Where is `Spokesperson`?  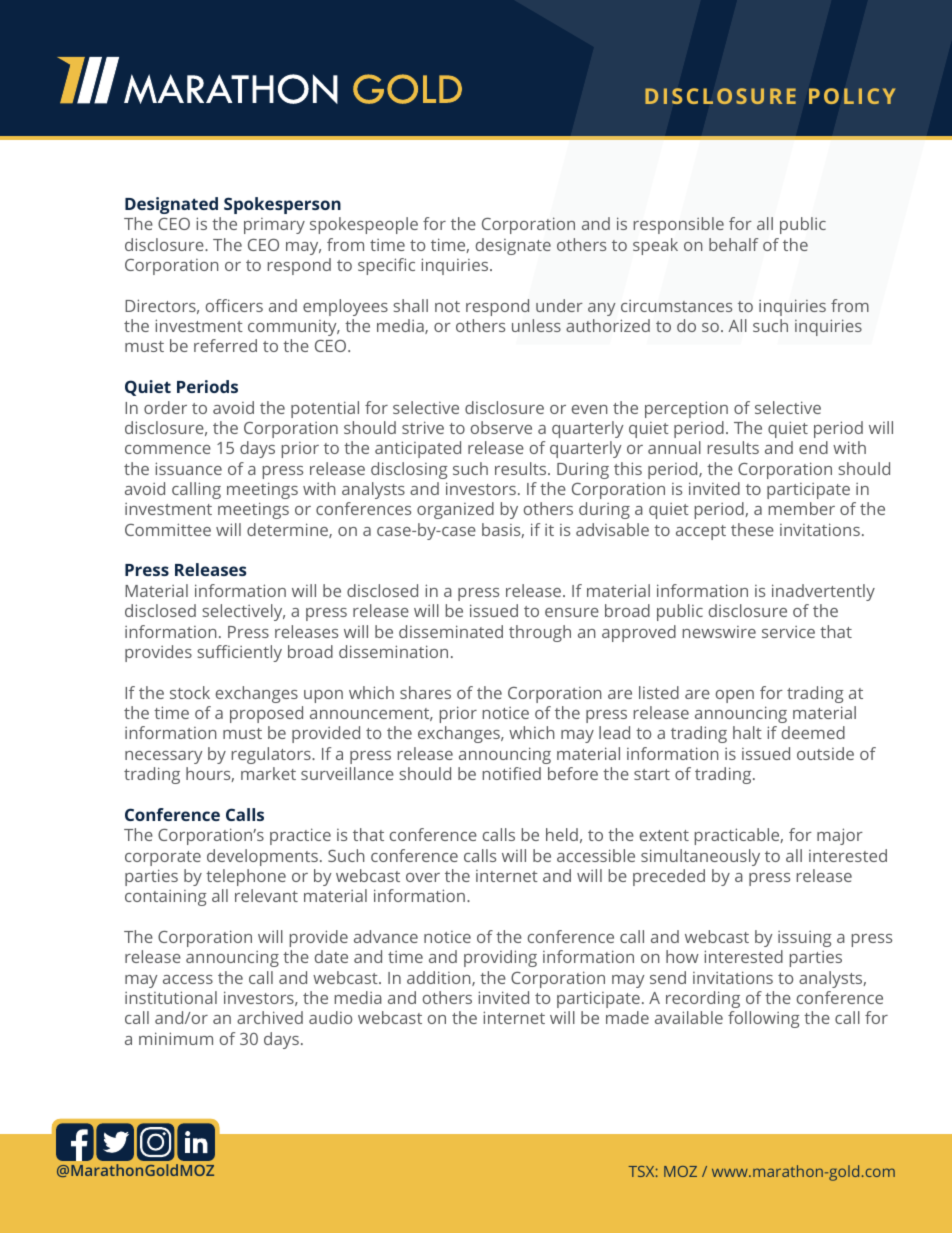
Spokesperson is located at coordinates (282, 205).
